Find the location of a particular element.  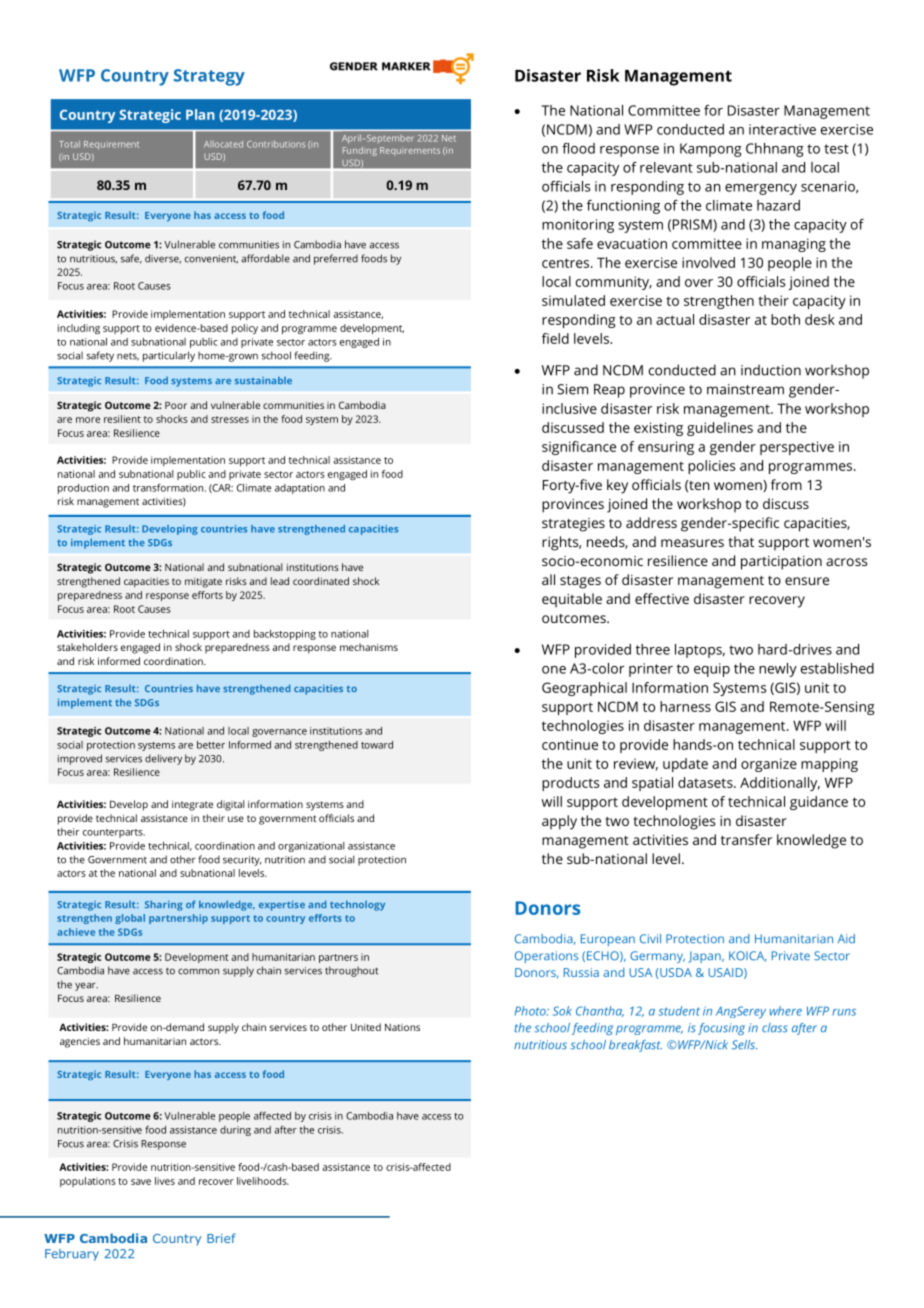

mainstream is located at coordinates (745, 389).
